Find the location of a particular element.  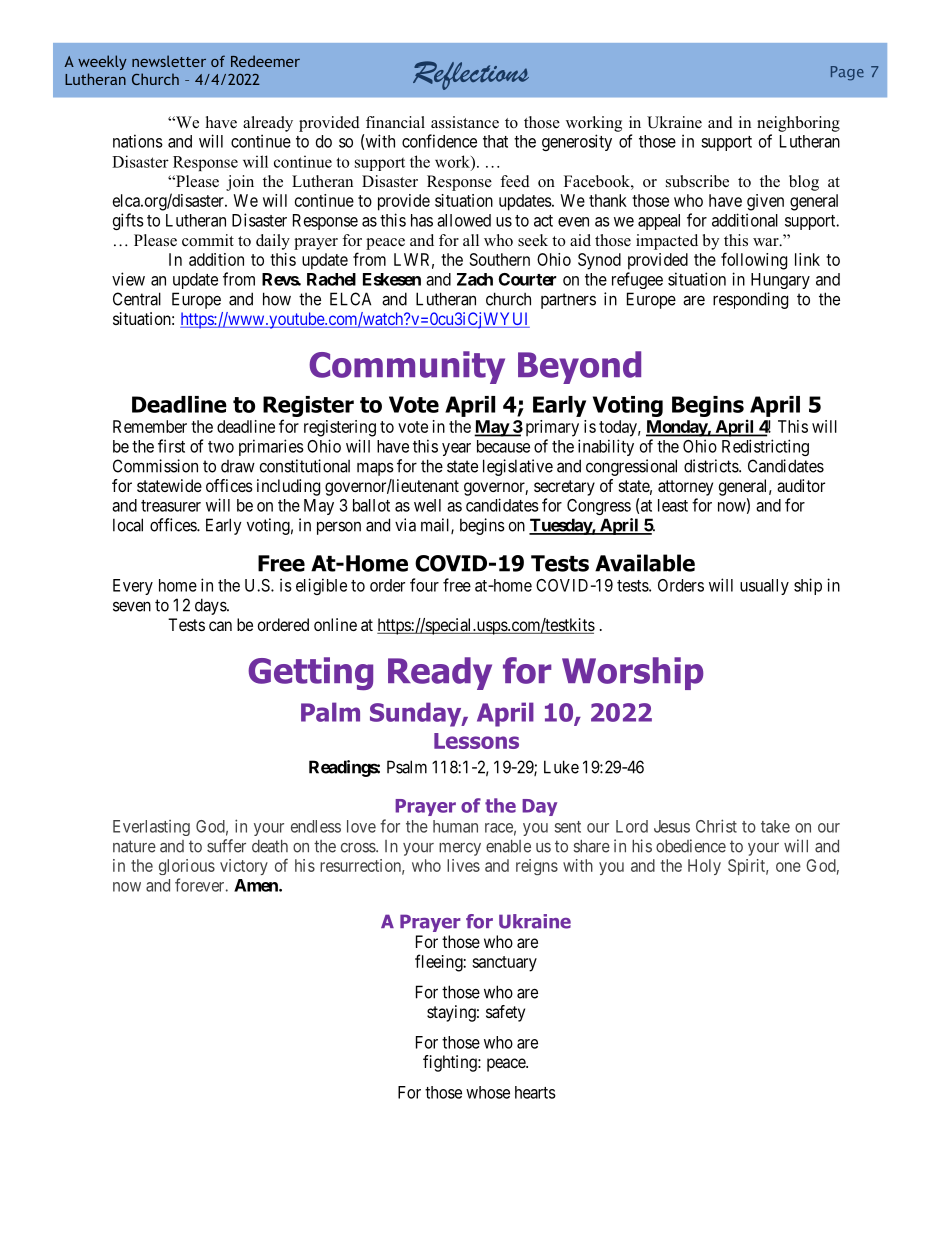

neighboring is located at coordinates (798, 124).
